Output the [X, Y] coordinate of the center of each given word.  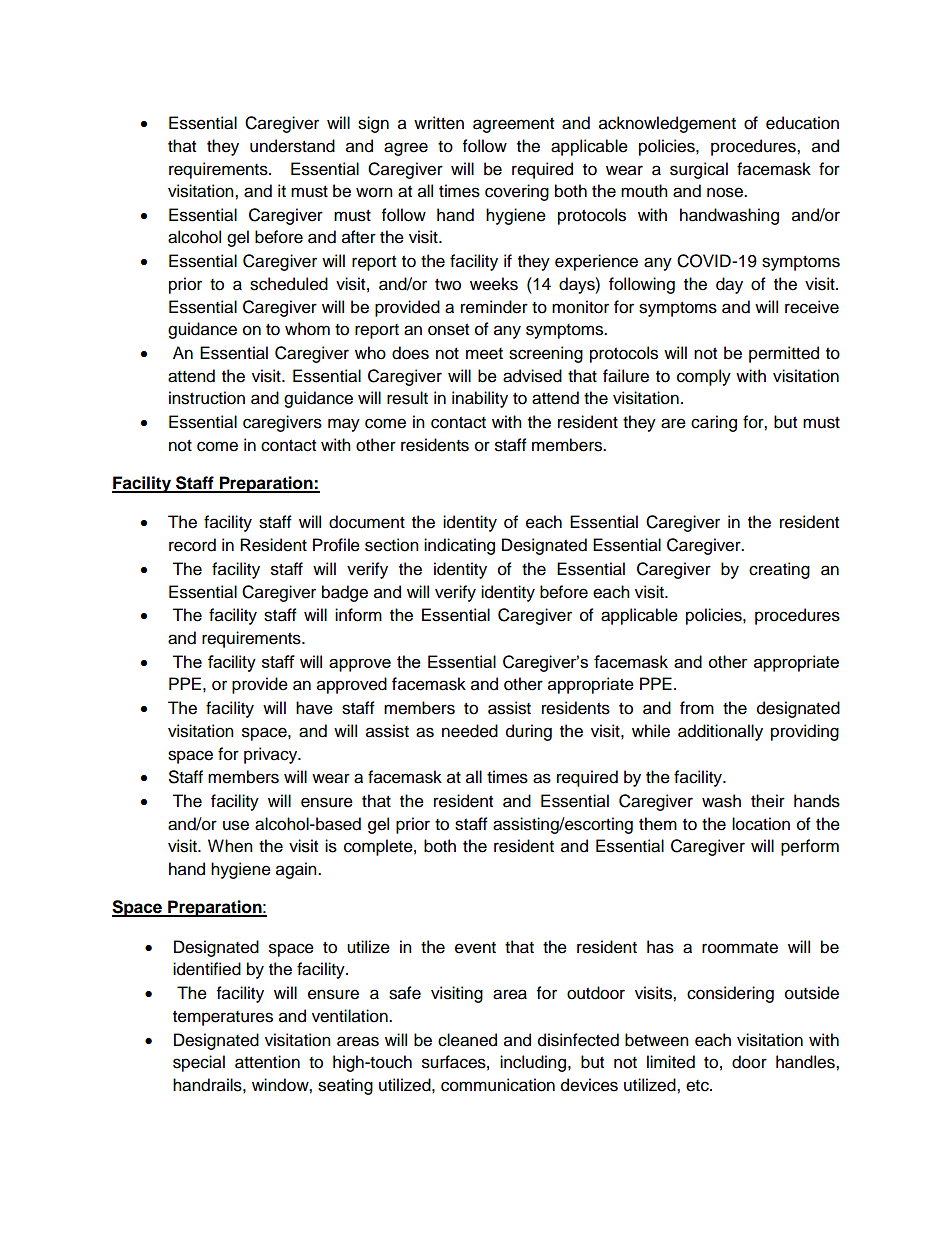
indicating [459, 546]
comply [704, 377]
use [236, 825]
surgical [699, 170]
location [761, 824]
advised [532, 376]
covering [517, 192]
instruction [207, 398]
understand [292, 146]
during [529, 732]
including [534, 1063]
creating [779, 570]
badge [345, 593]
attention [267, 1062]
